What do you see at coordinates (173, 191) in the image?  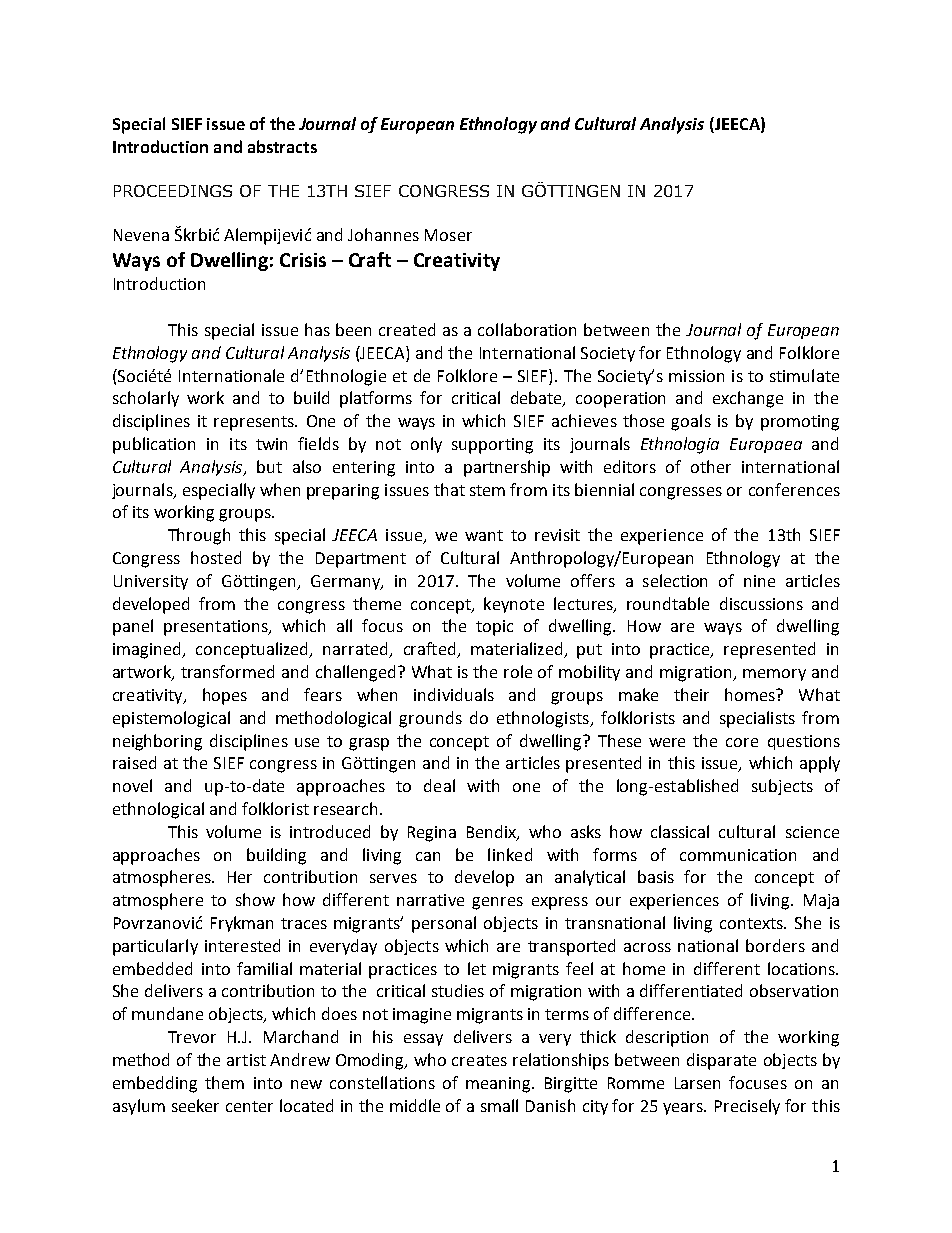 I see `PROCEEDINGS` at bounding box center [173, 191].
